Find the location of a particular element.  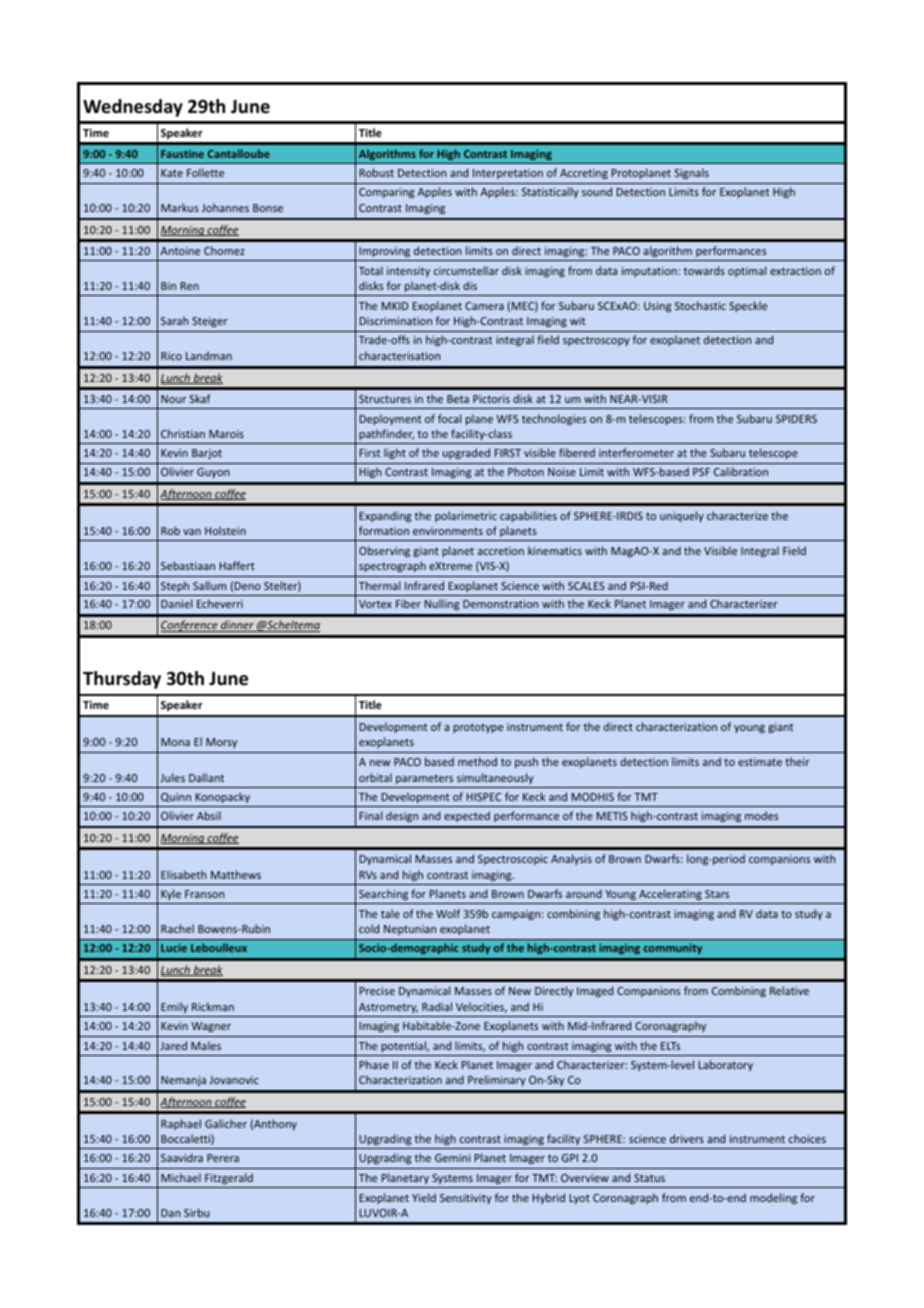

Gemini is located at coordinates (453, 1158).
